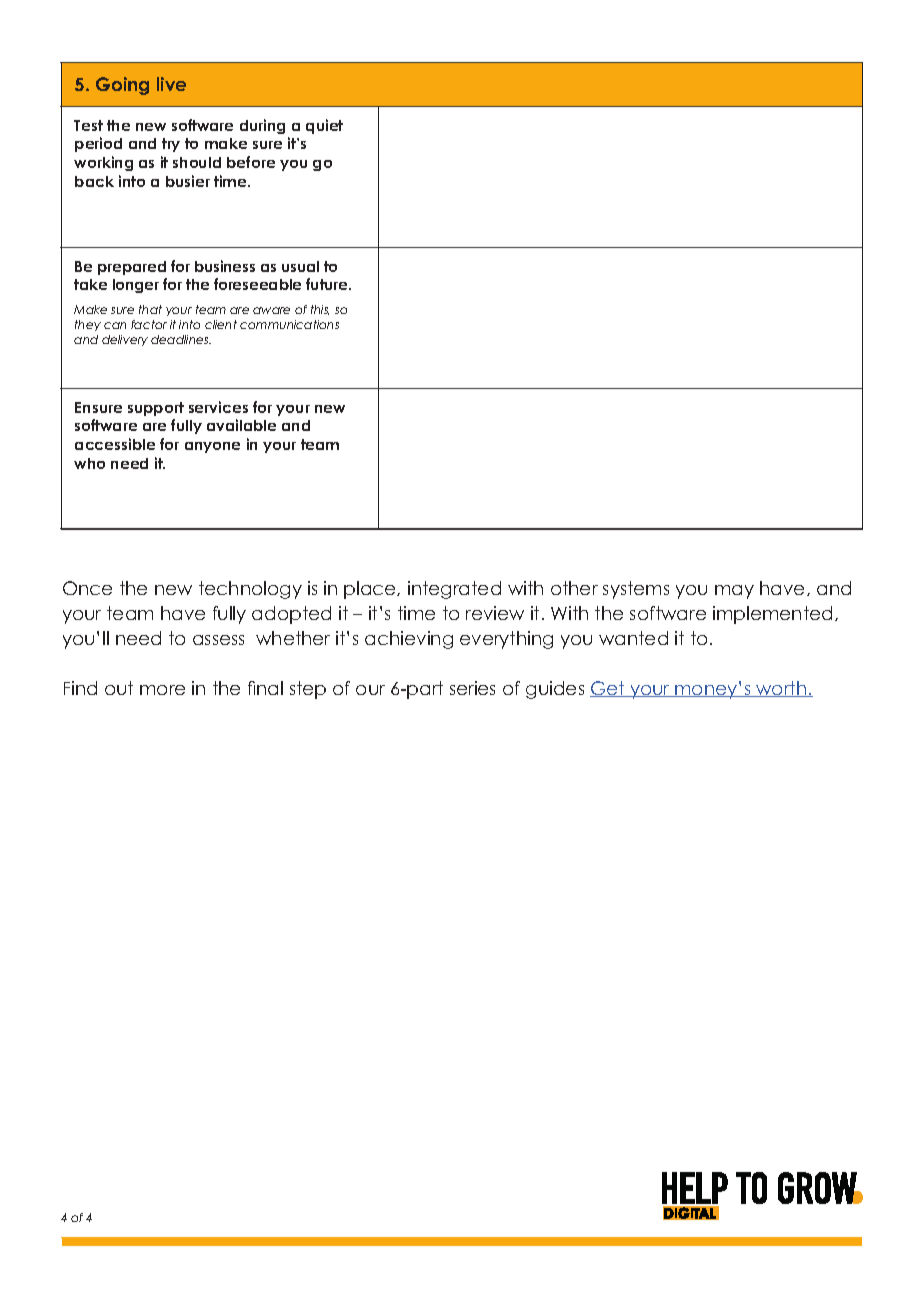  What do you see at coordinates (324, 126) in the document?
I see `quiet` at bounding box center [324, 126].
